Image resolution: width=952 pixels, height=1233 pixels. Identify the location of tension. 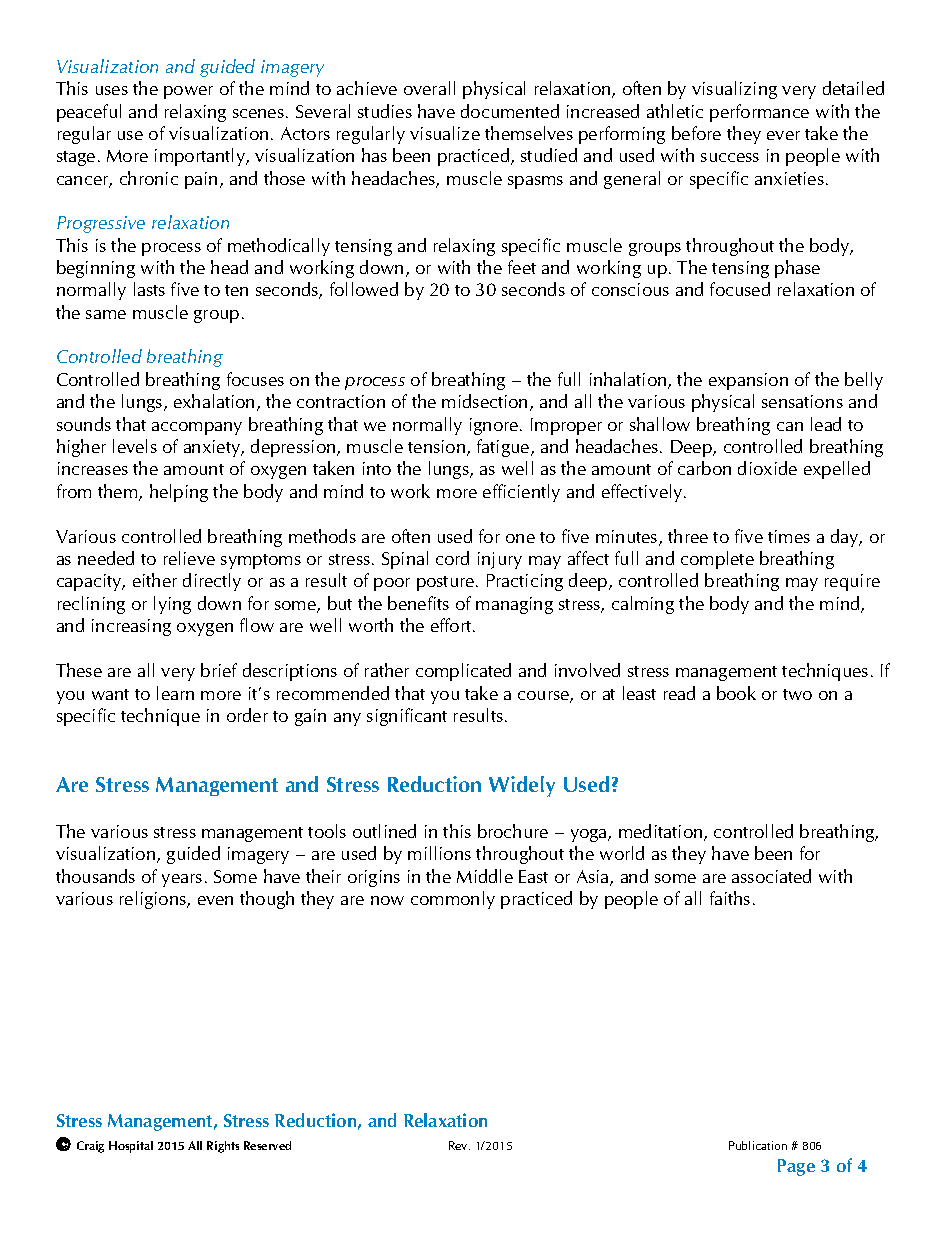
(438, 448).
